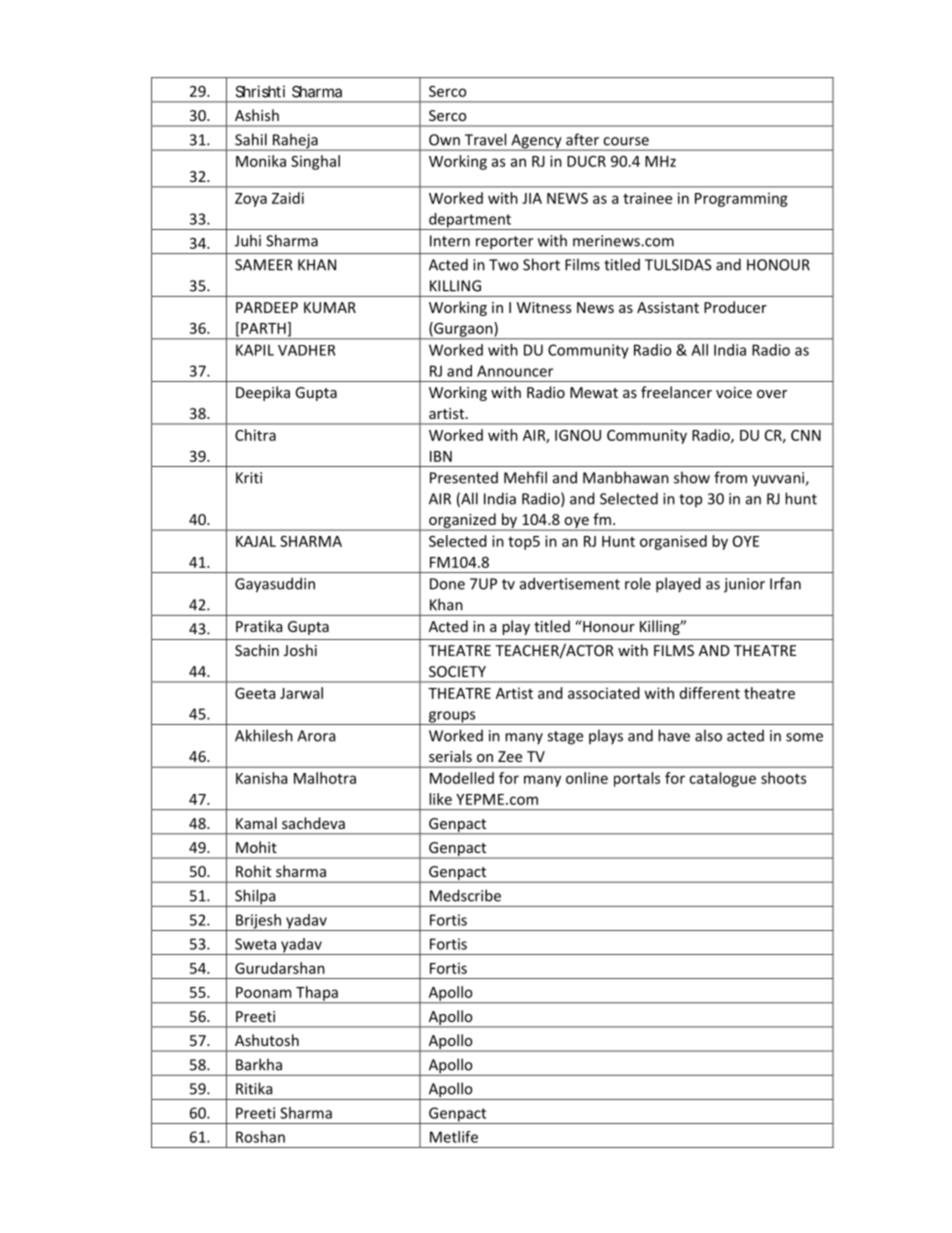  What do you see at coordinates (255, 350) in the screenshot?
I see `KAPIL` at bounding box center [255, 350].
